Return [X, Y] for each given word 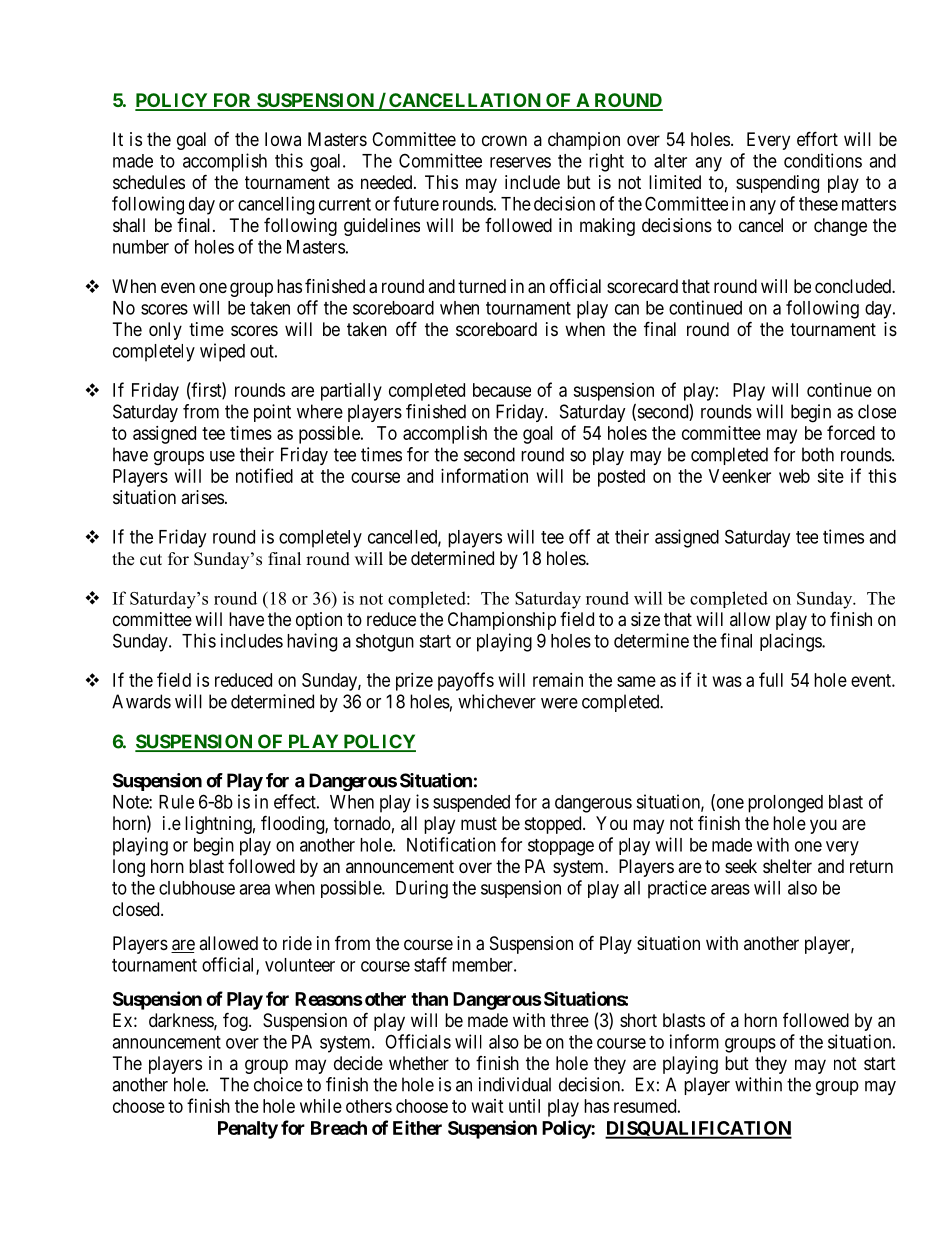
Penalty [248, 1130]
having [312, 642]
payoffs [466, 681]
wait [488, 1106]
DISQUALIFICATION [698, 1130]
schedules [149, 182]
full [771, 679]
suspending [777, 184]
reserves [520, 162]
